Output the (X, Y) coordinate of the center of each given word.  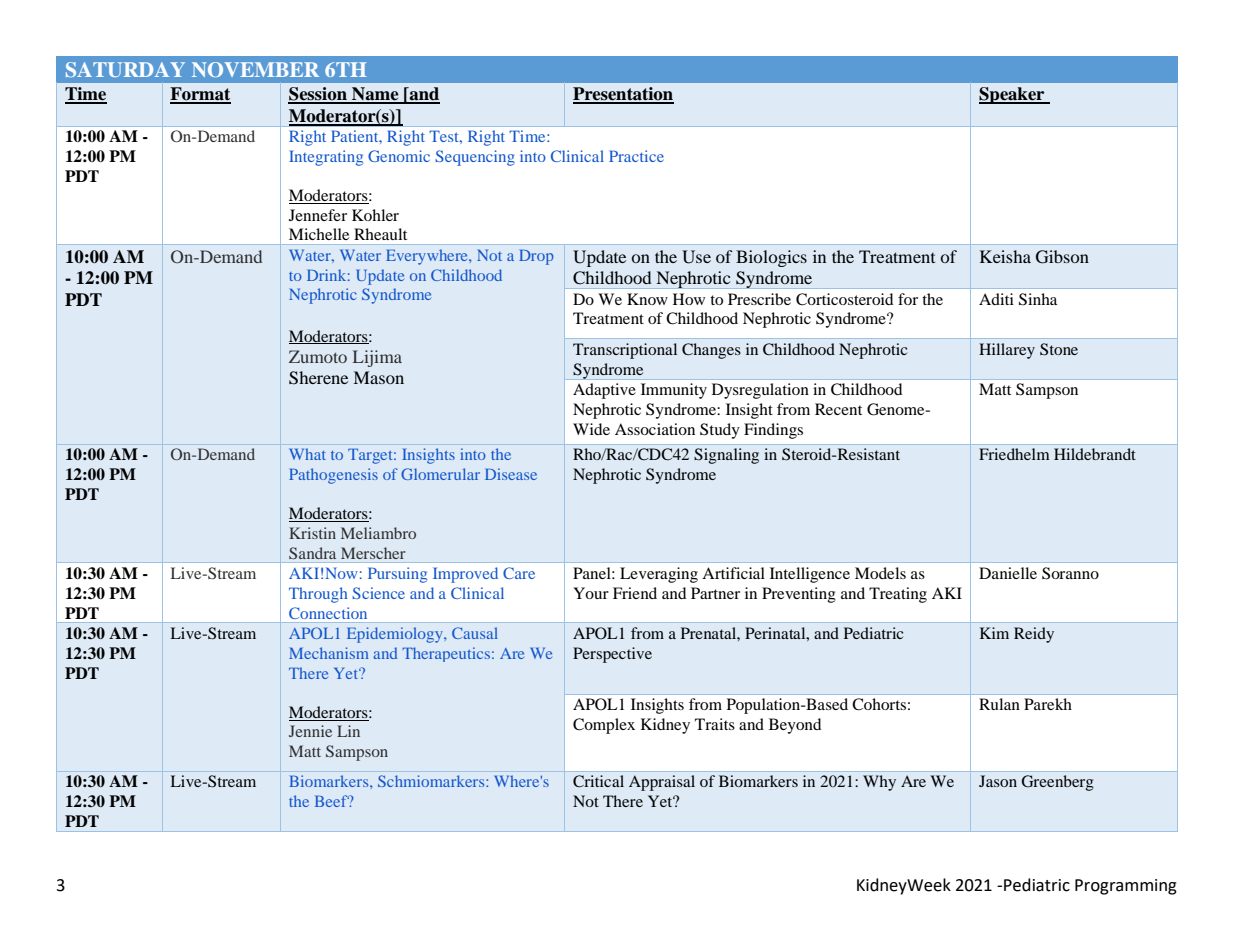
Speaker (1013, 95)
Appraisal (662, 783)
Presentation (623, 95)
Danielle (1008, 573)
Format (200, 95)
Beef (332, 801)
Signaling (726, 456)
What (307, 454)
